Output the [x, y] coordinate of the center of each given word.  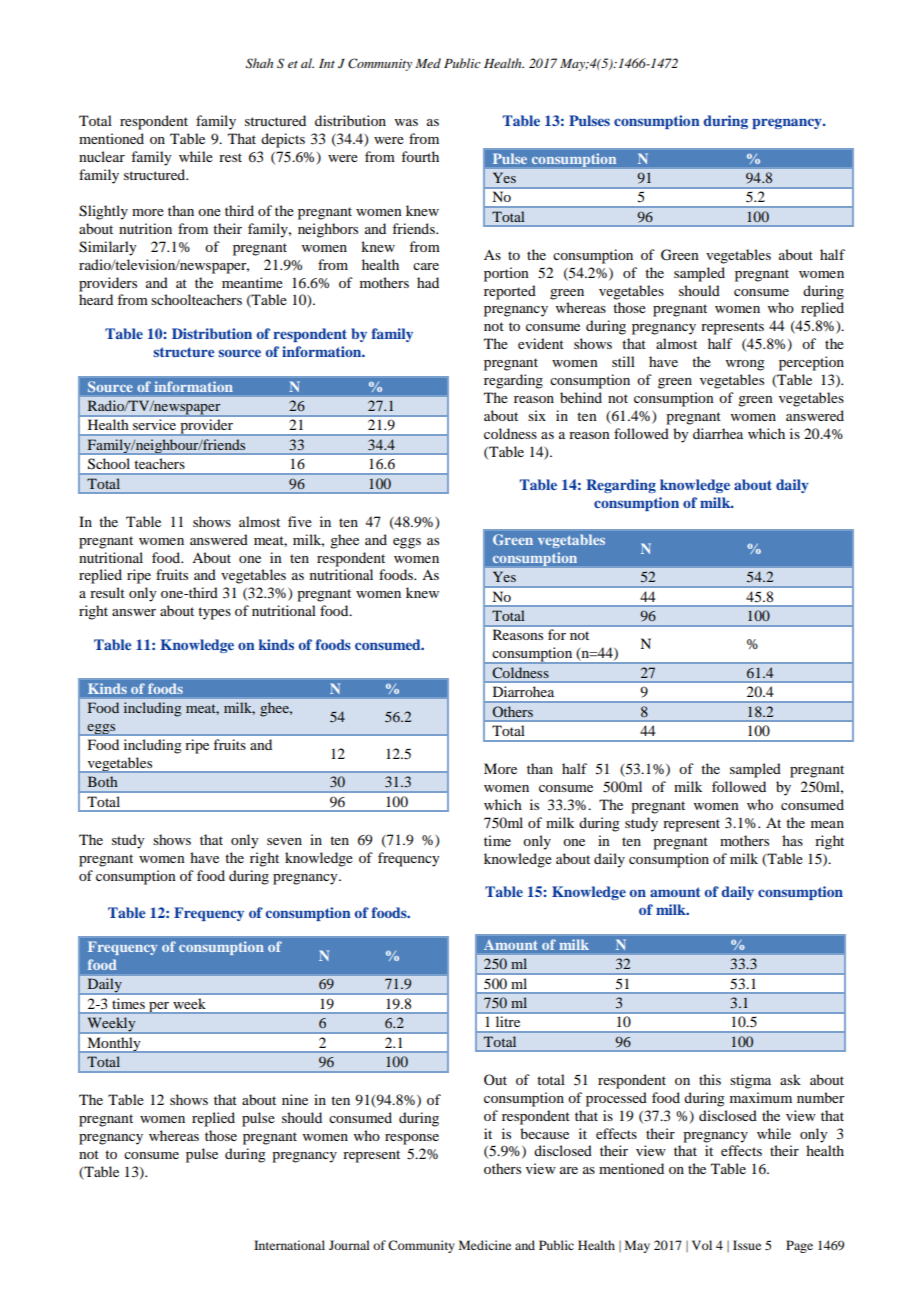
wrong [745, 365]
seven [284, 841]
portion [506, 274]
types [214, 613]
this [710, 1079]
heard [96, 299]
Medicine [485, 1245]
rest [230, 157]
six [537, 415]
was [406, 122]
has [792, 840]
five [300, 521]
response [412, 1139]
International [289, 1245]
